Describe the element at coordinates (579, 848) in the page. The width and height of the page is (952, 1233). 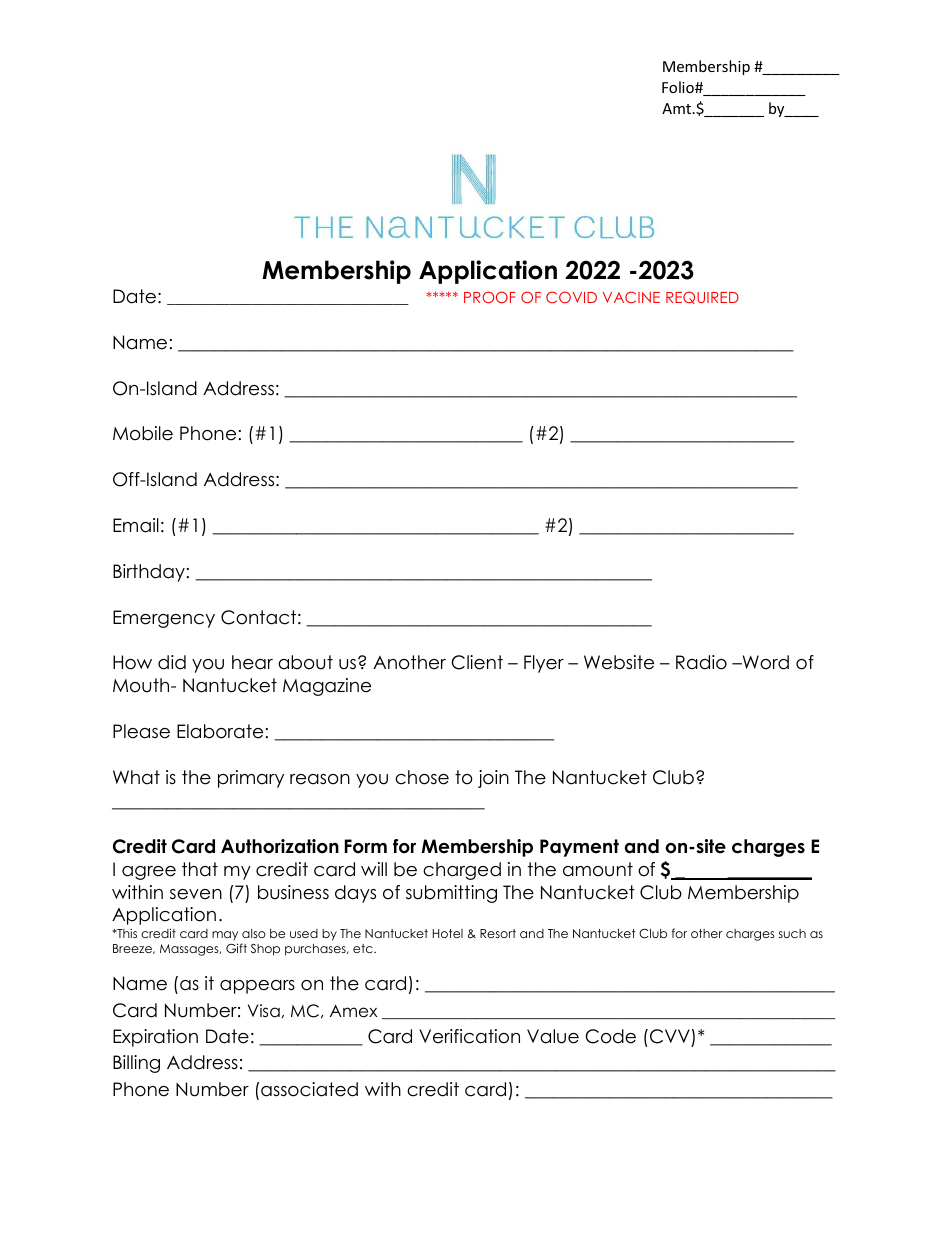
I see `Payment` at that location.
